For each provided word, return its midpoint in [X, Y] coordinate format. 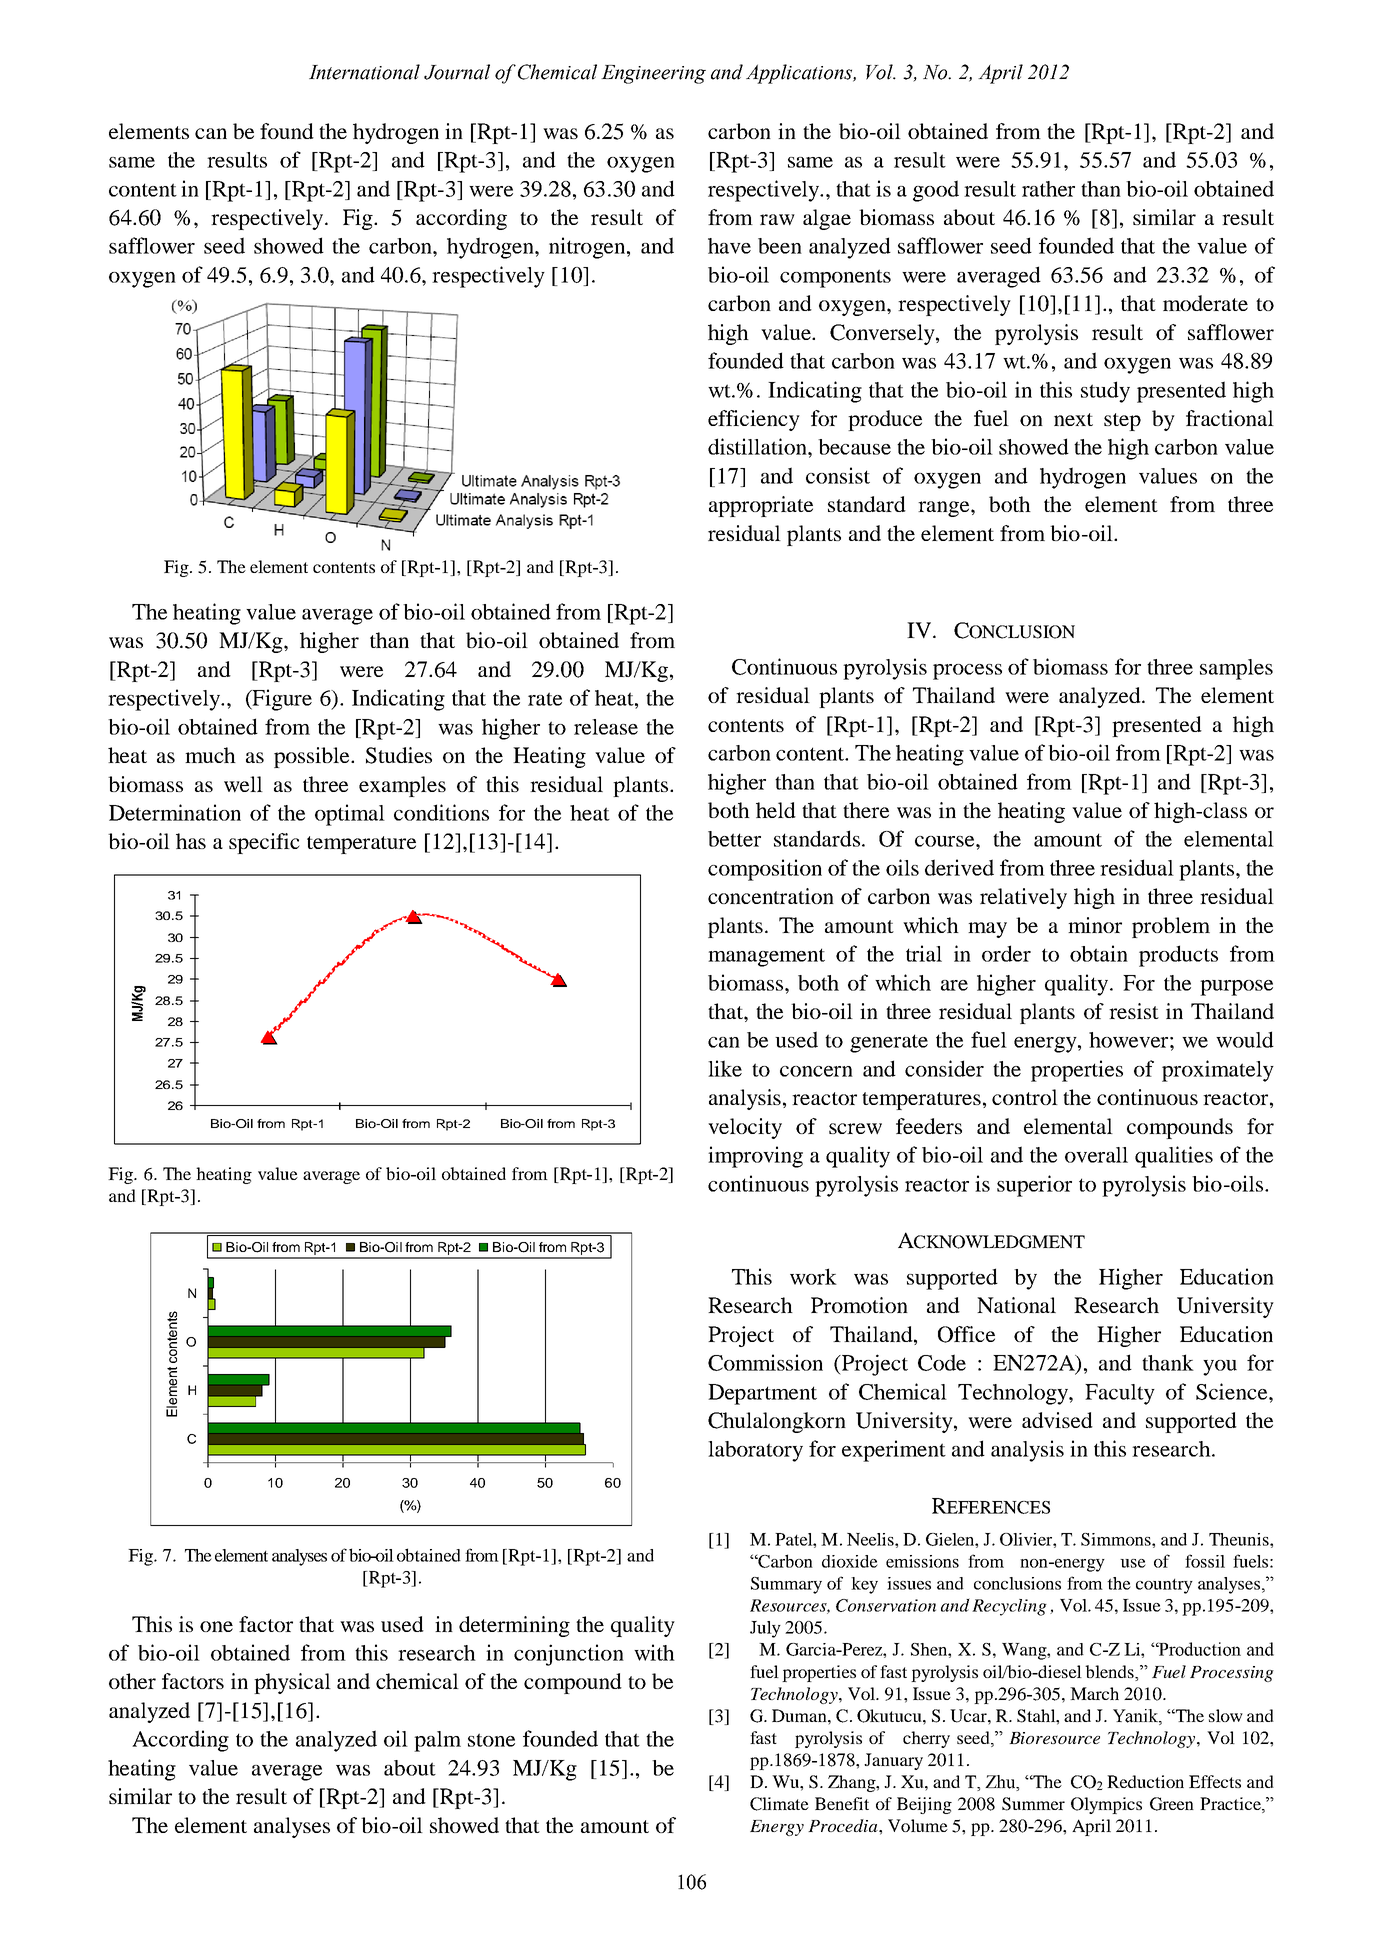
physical [292, 1683]
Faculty [1120, 1394]
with [654, 1652]
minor [1095, 925]
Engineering [653, 74]
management [766, 957]
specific [264, 843]
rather [1048, 189]
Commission [765, 1362]
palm [437, 1741]
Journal [457, 72]
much [210, 755]
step [1122, 422]
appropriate [761, 506]
